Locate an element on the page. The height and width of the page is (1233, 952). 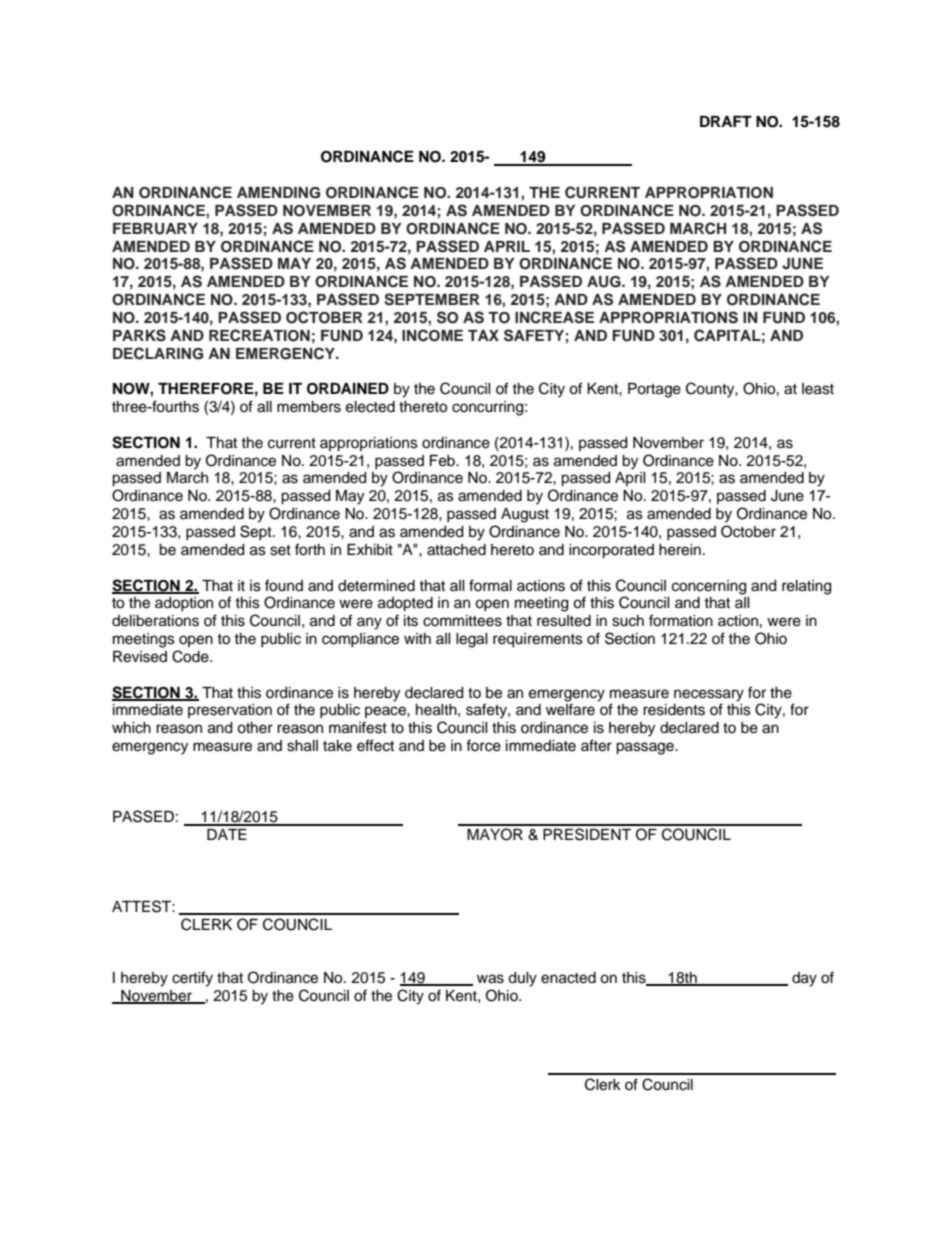
attached is located at coordinates (456, 550).
